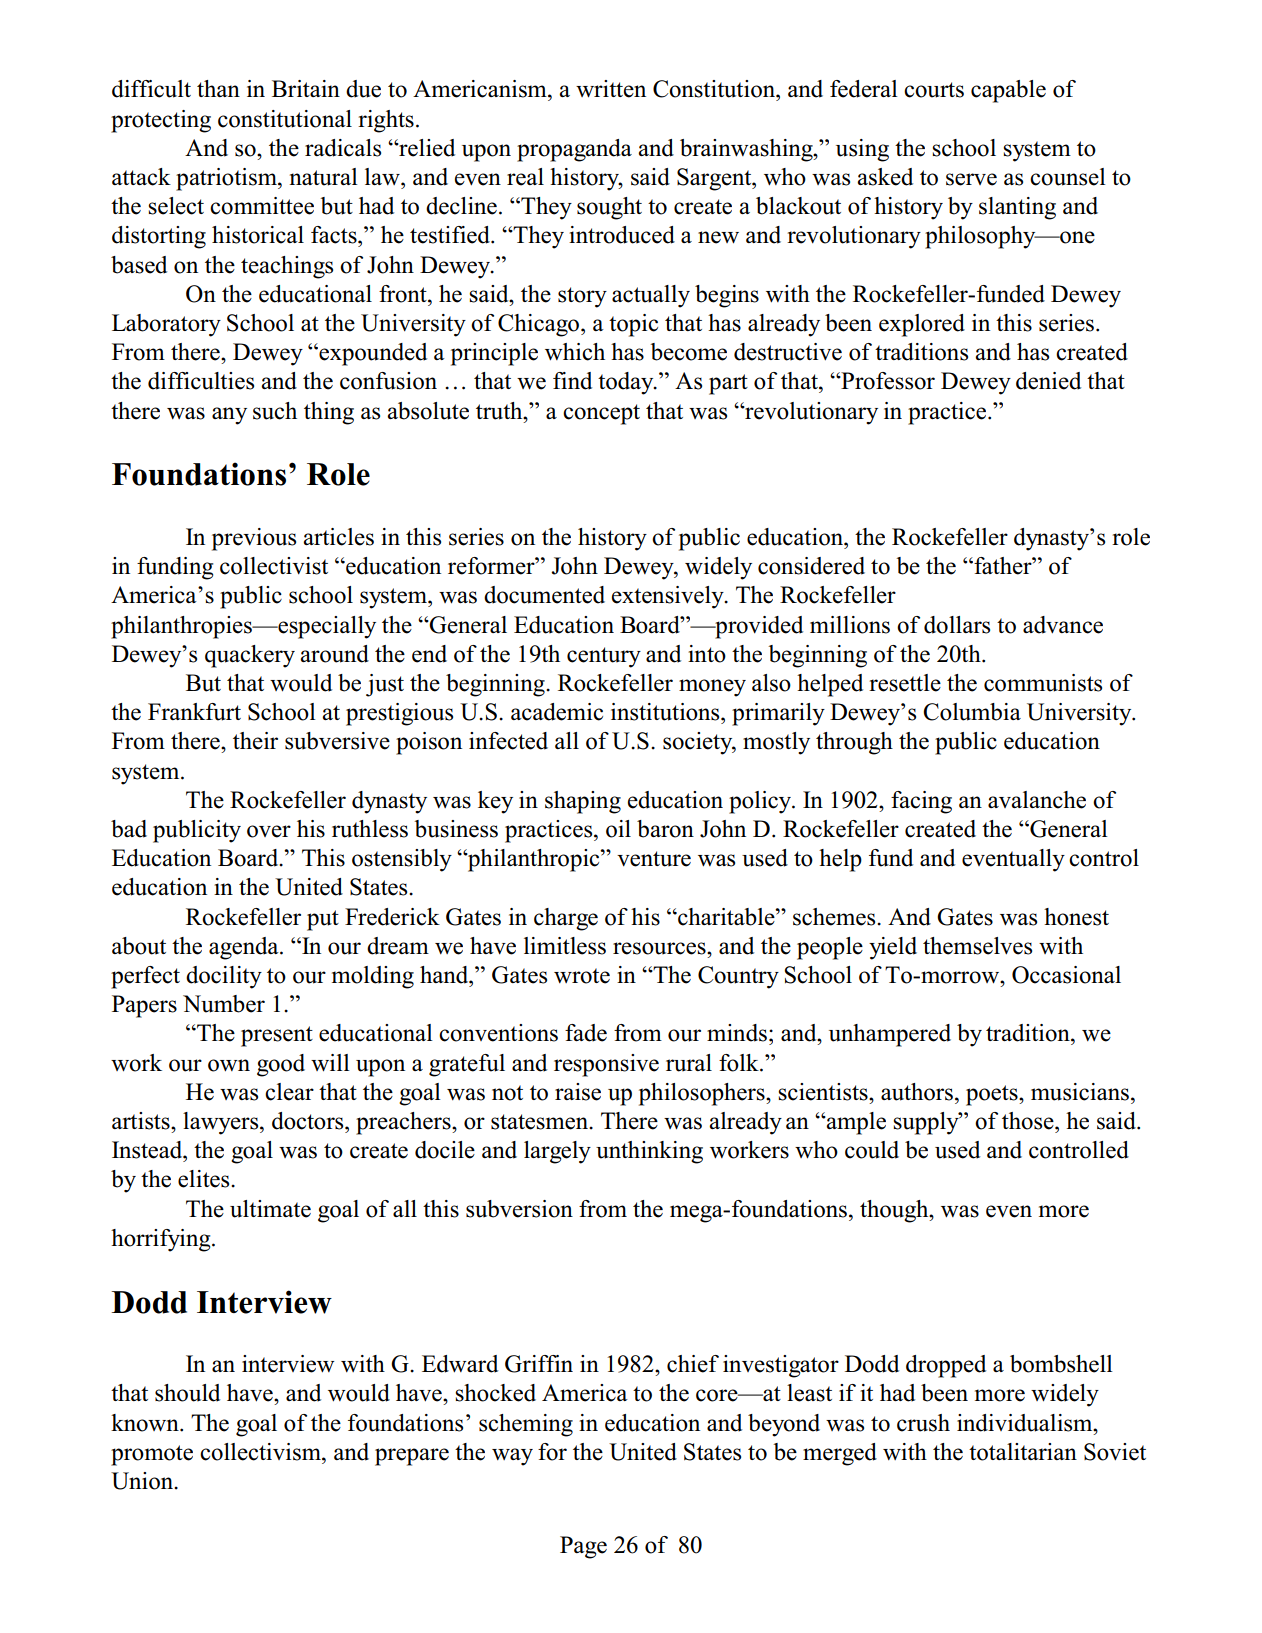 Image resolution: width=1262 pixels, height=1633 pixels. I want to click on propaganda, so click(574, 150).
